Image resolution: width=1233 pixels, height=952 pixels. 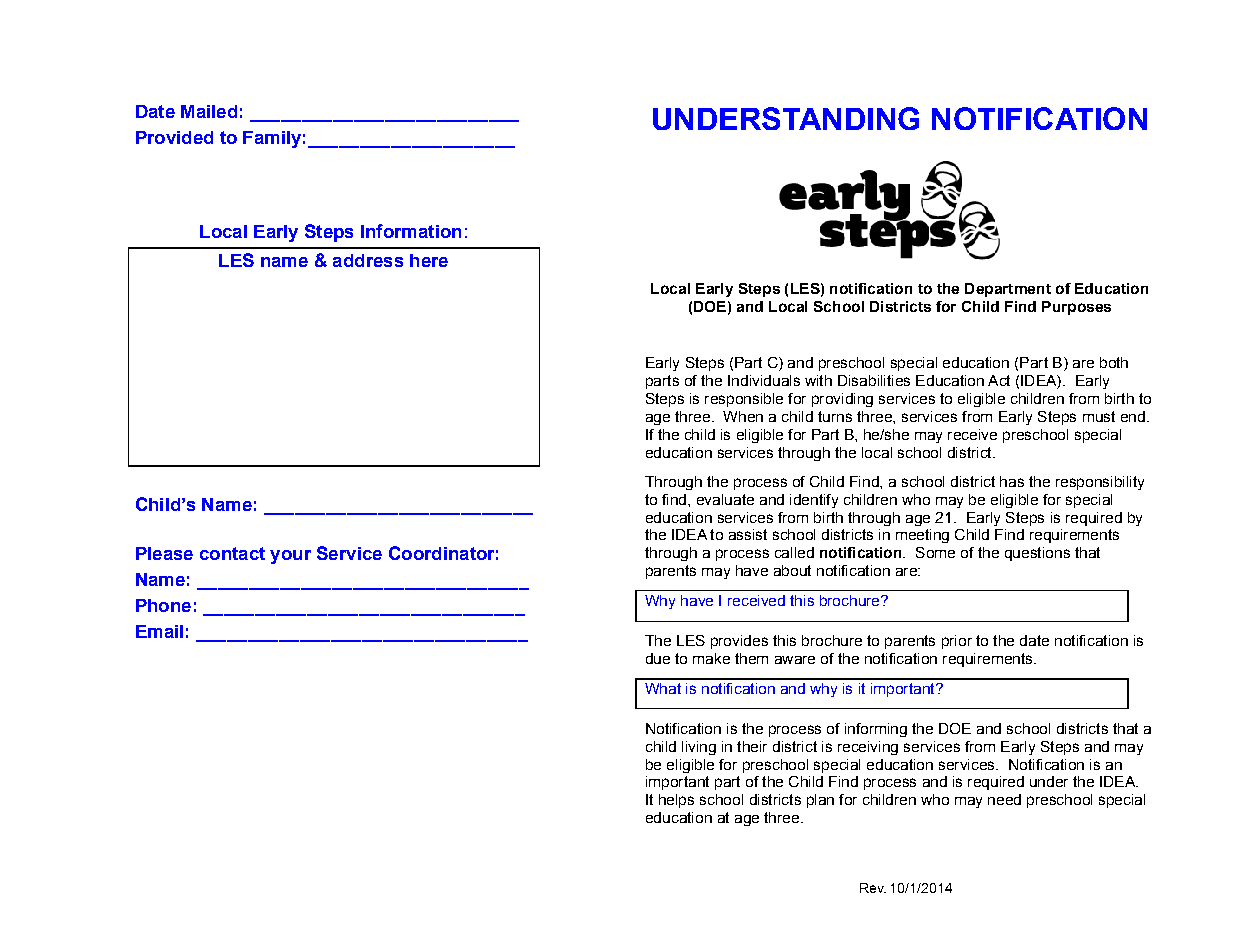 What do you see at coordinates (159, 631) in the page?
I see `Email` at bounding box center [159, 631].
